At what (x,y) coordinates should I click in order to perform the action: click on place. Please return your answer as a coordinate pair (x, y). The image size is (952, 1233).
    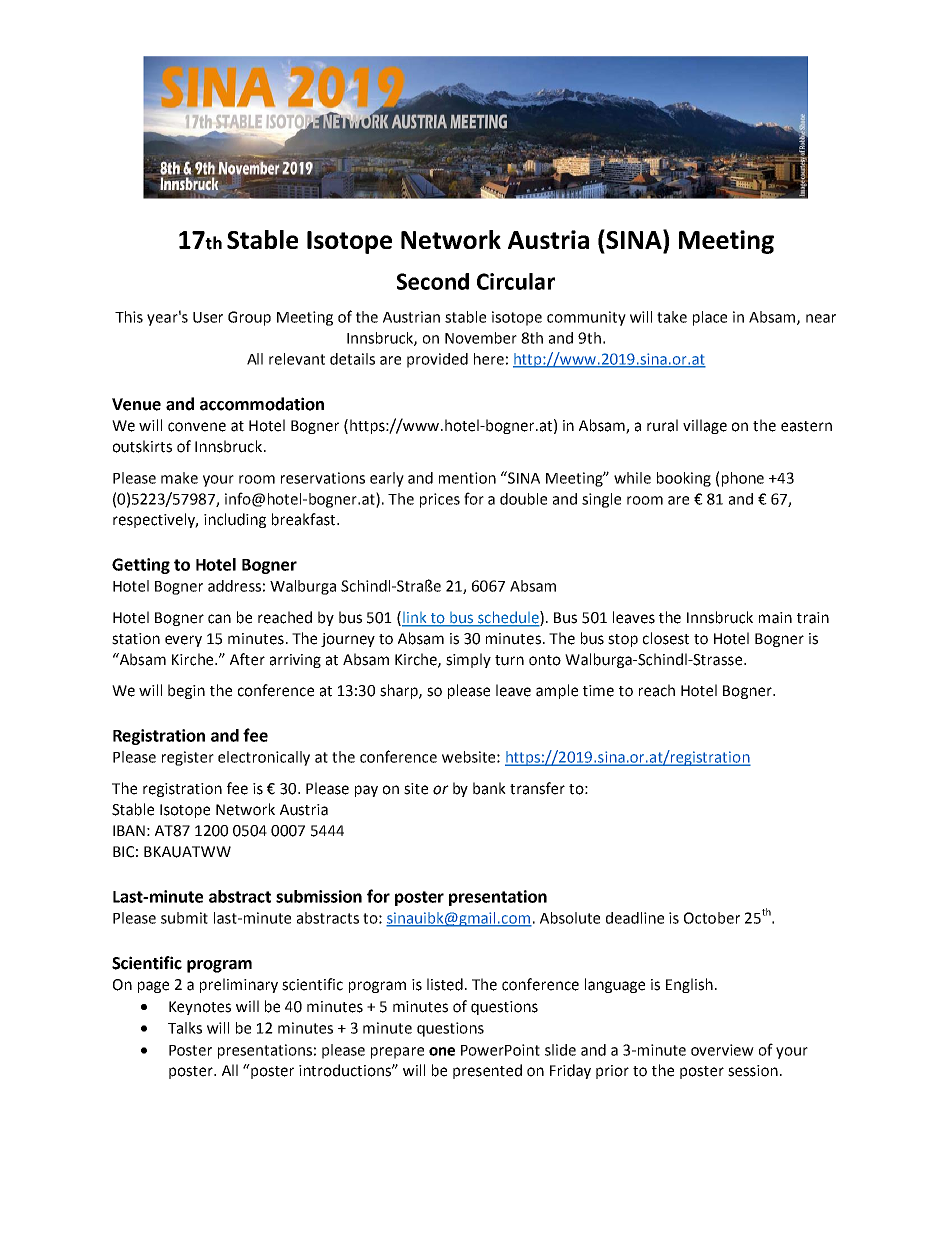
    Looking at the image, I should click on (710, 318).
